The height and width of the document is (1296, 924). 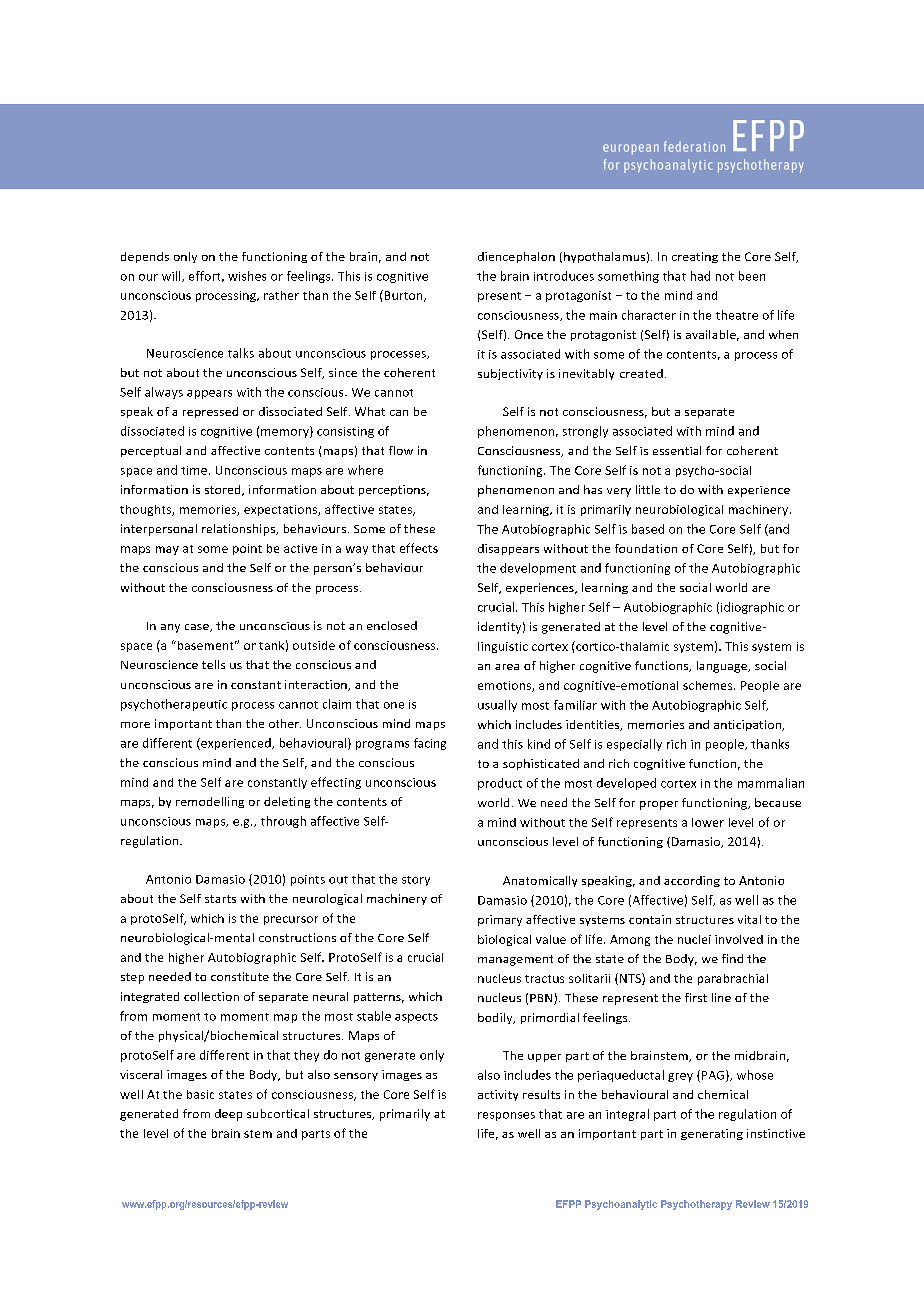 I want to click on may, so click(x=167, y=550).
